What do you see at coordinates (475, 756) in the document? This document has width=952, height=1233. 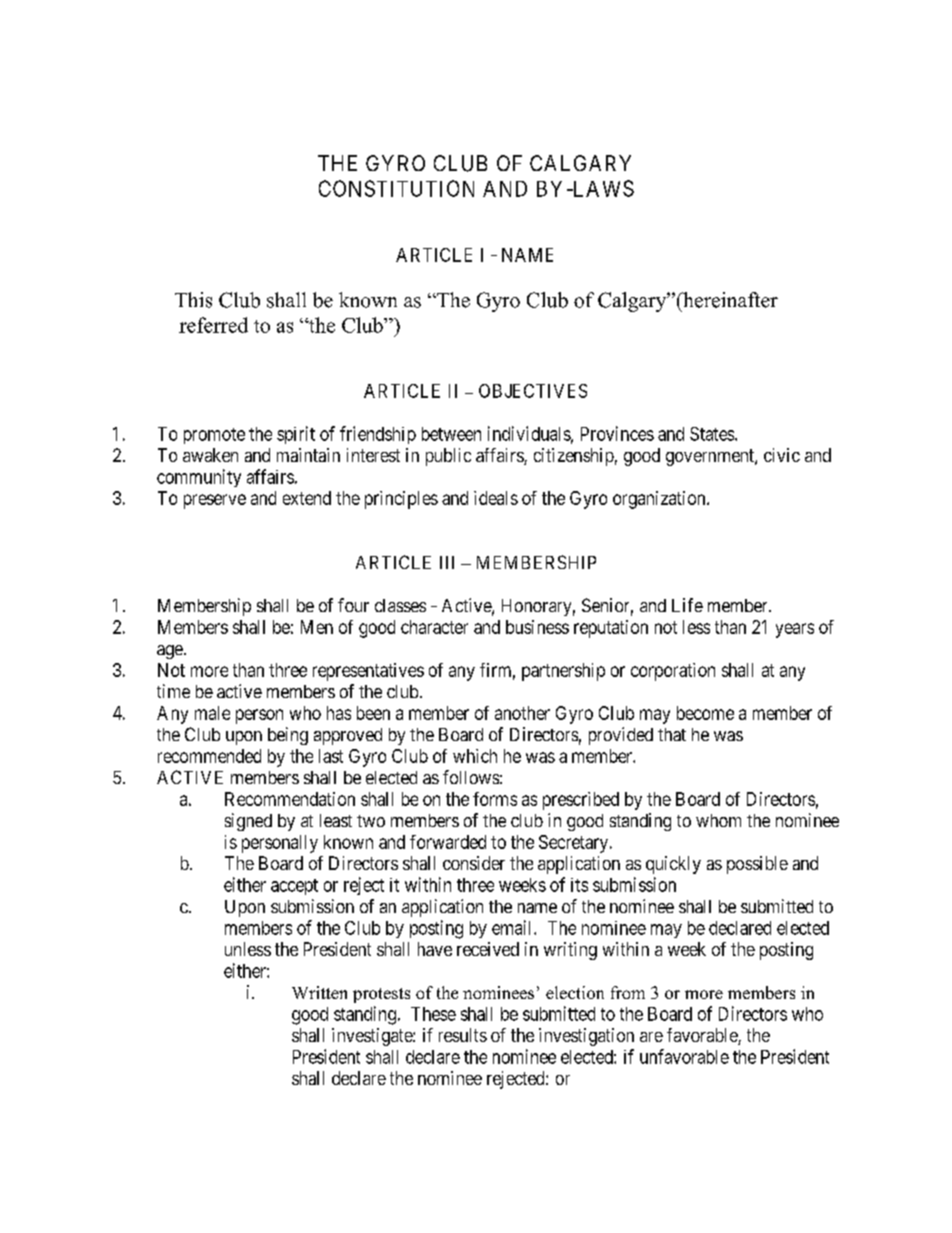 I see `which` at bounding box center [475, 756].
